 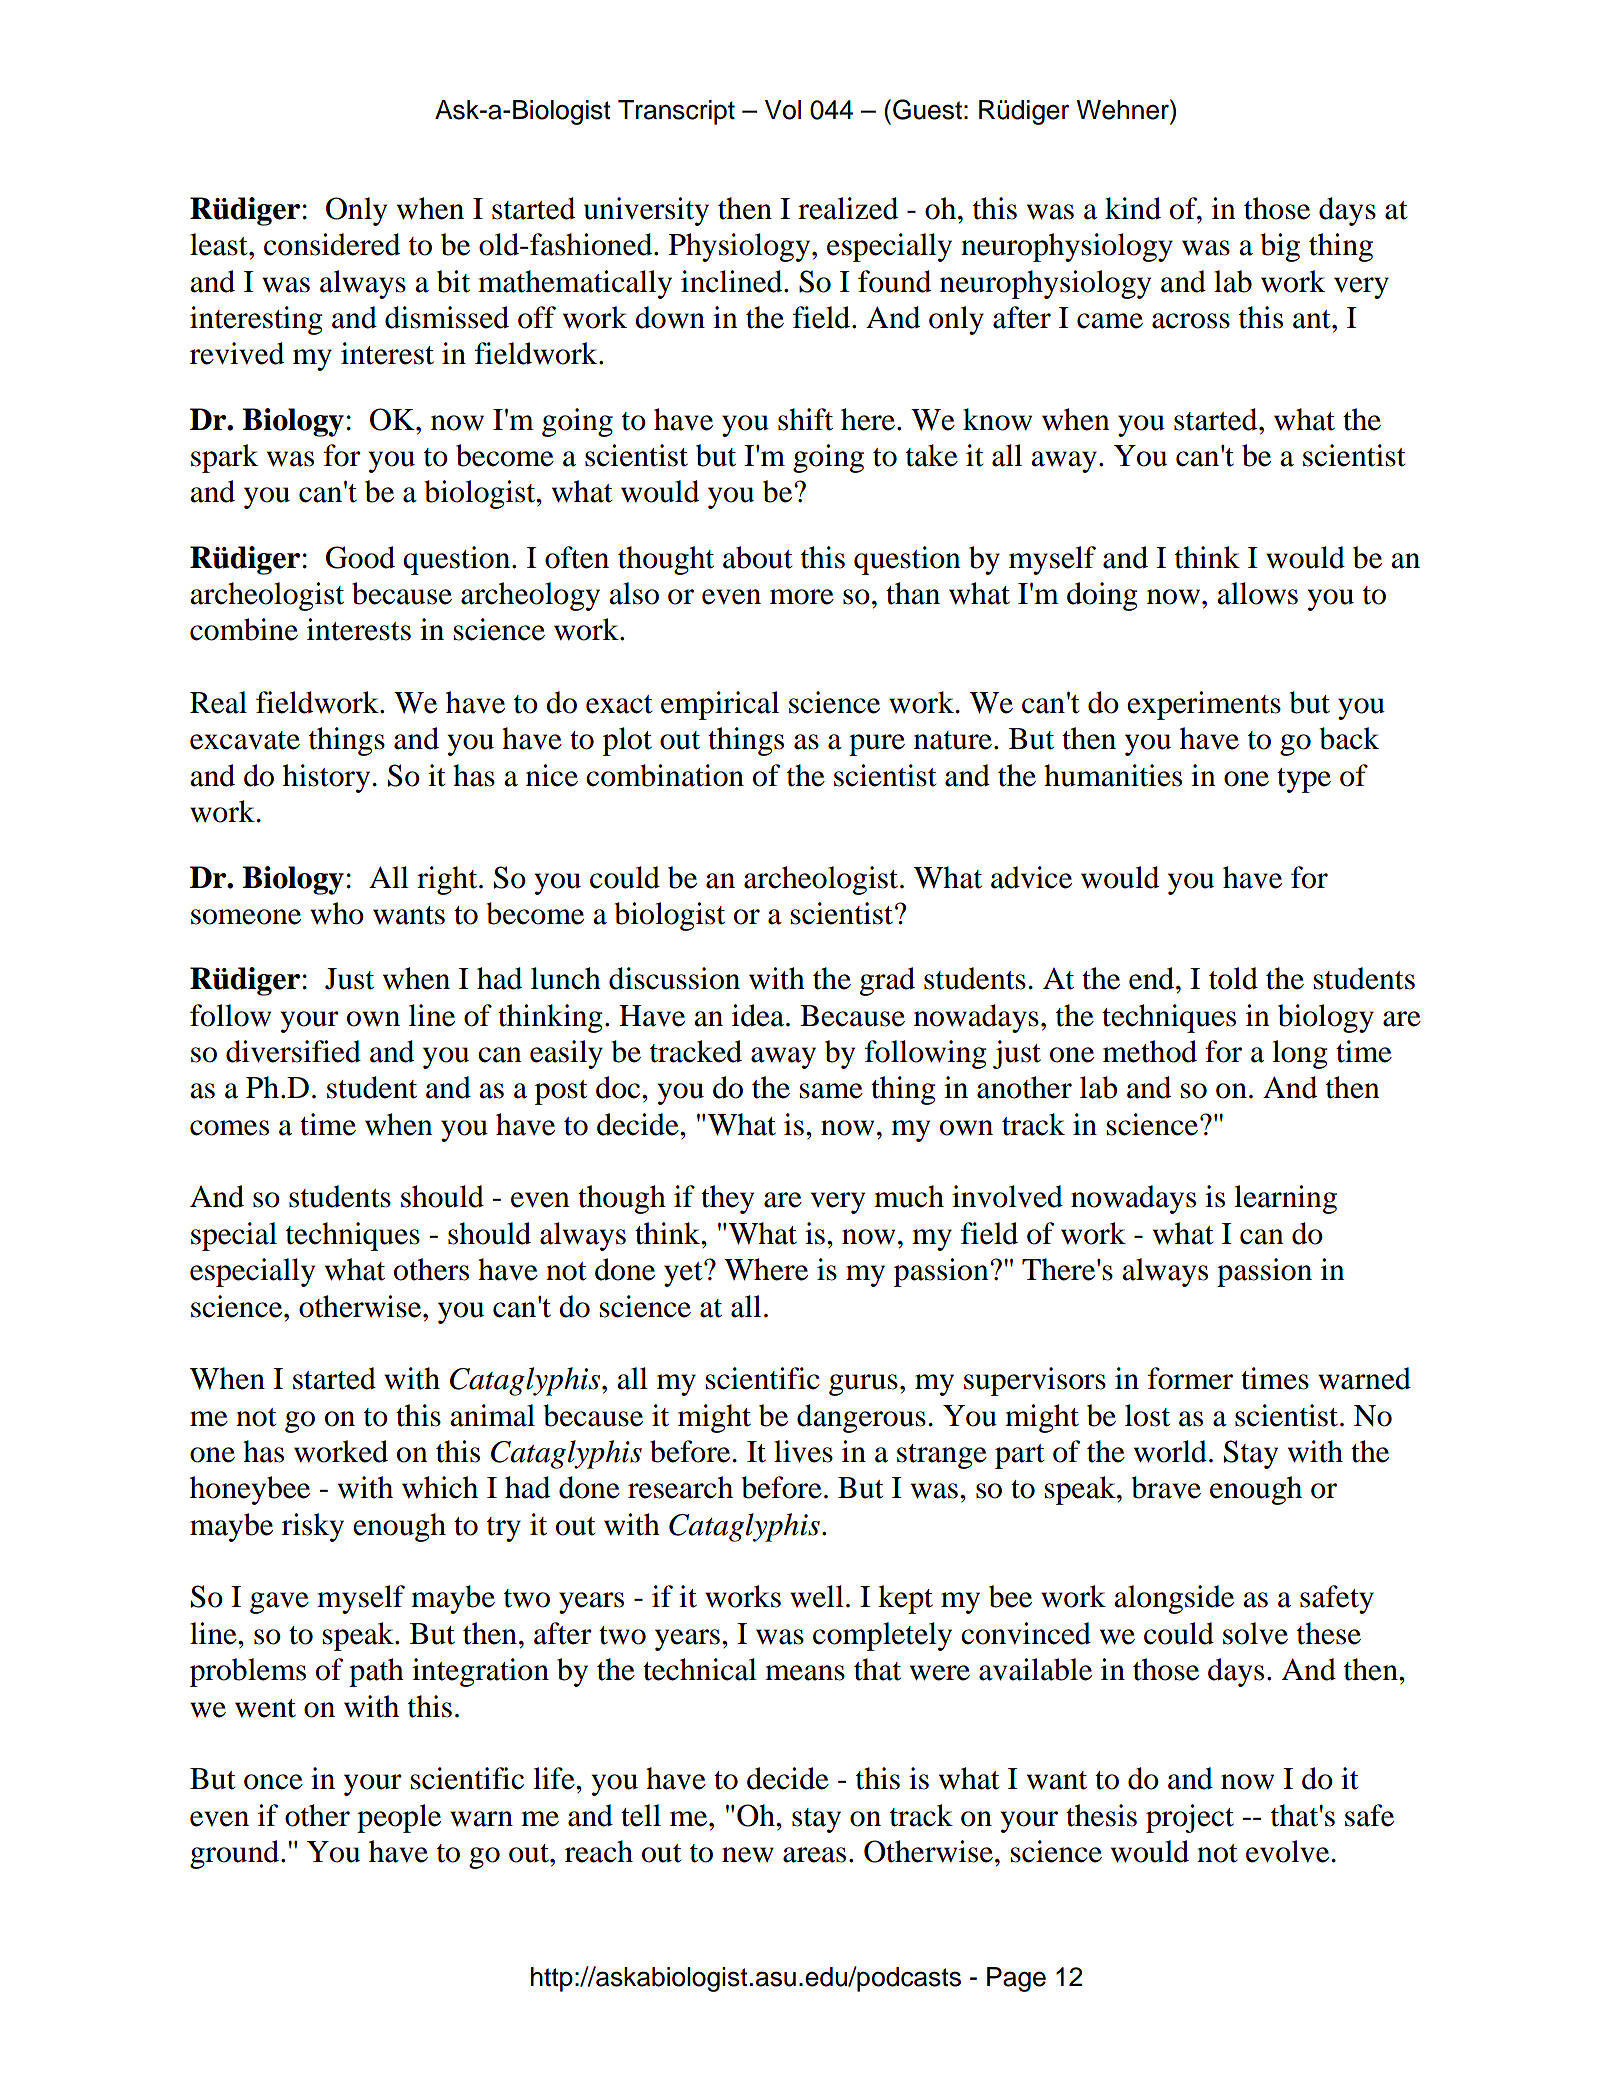 What do you see at coordinates (399, 1818) in the screenshot?
I see `people` at bounding box center [399, 1818].
